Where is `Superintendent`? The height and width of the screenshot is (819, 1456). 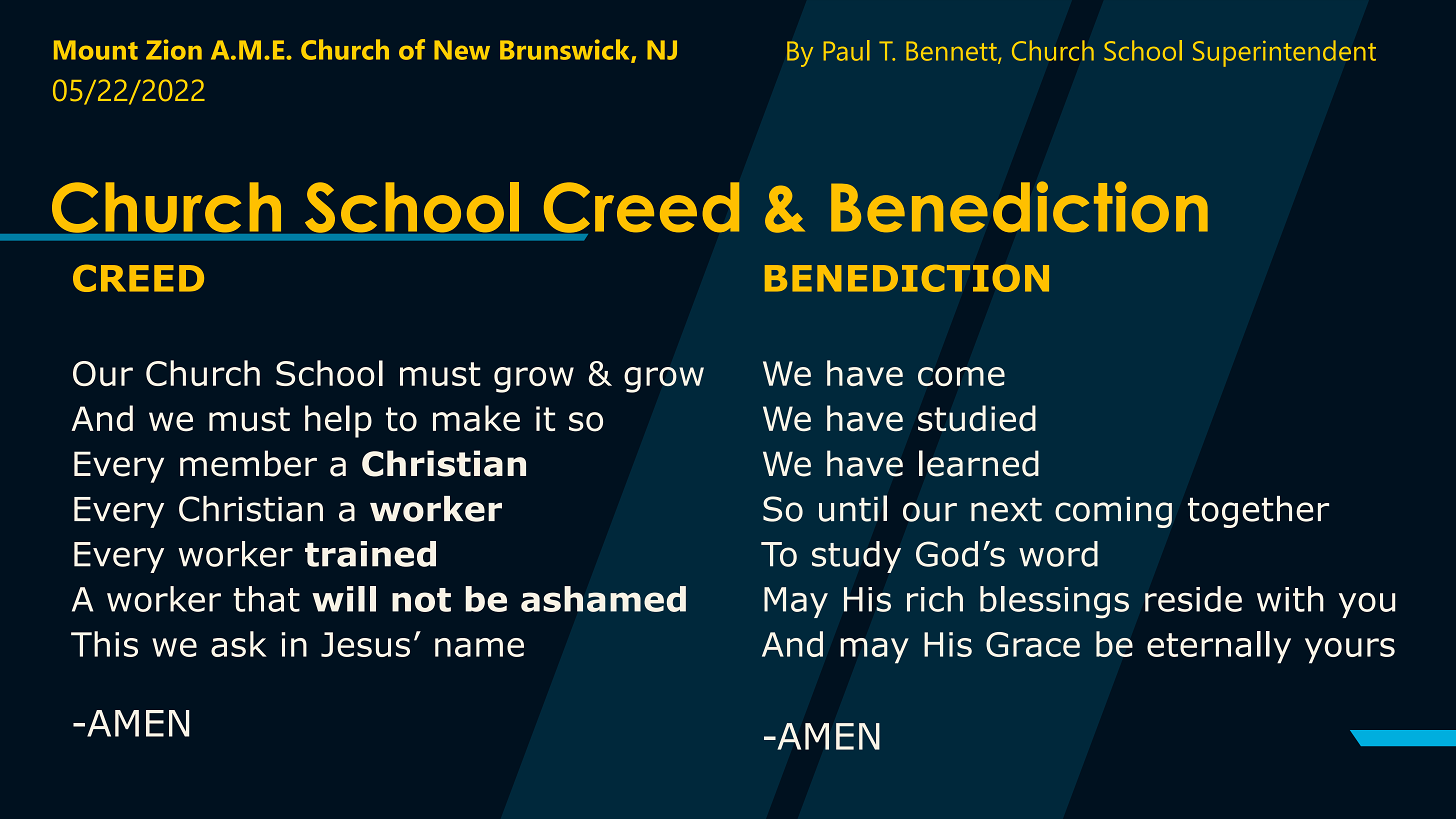
Superintendent is located at coordinates (1284, 53).
